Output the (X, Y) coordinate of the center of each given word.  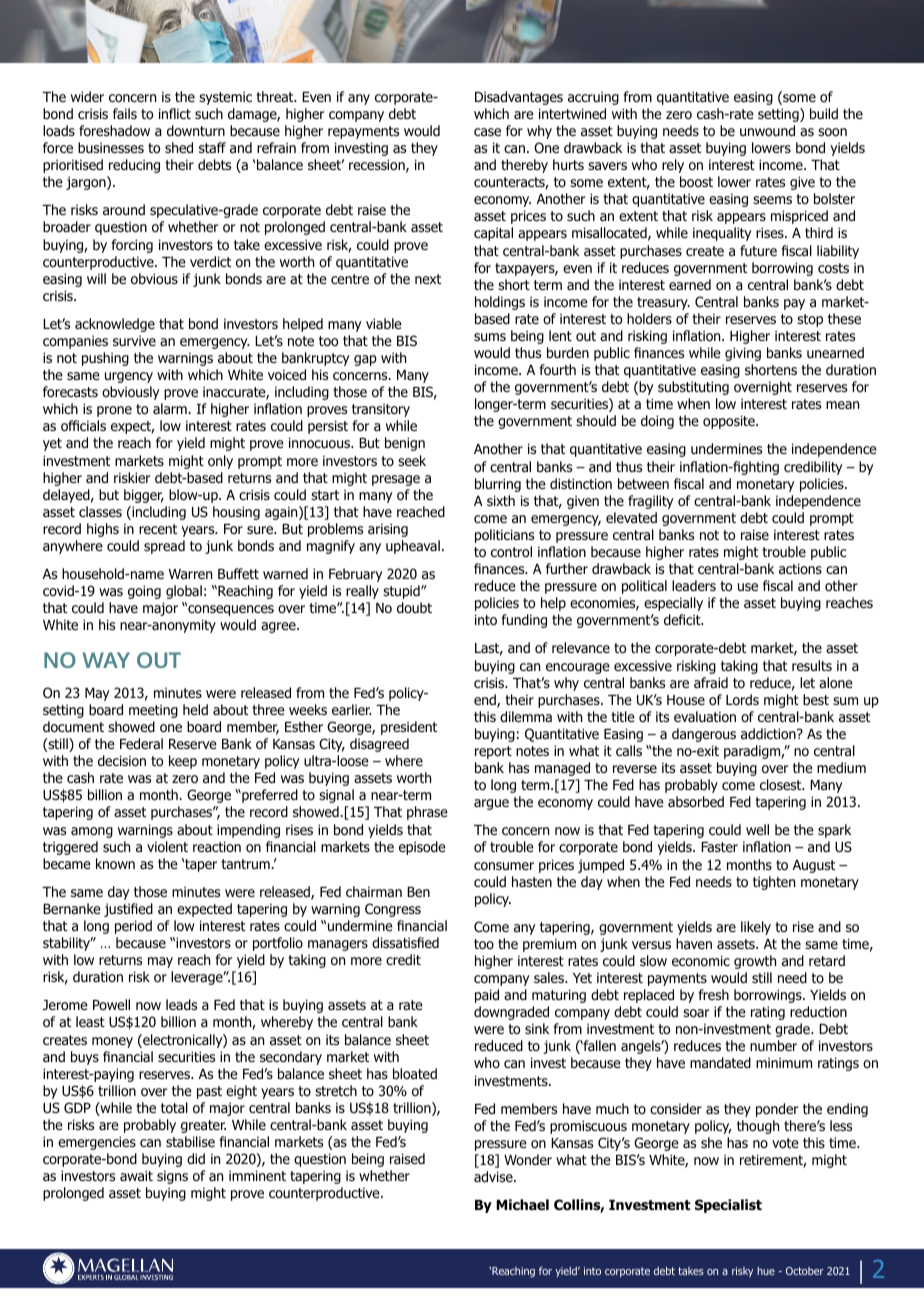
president (409, 728)
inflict (175, 113)
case (487, 132)
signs (172, 1177)
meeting (153, 711)
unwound (767, 130)
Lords (742, 700)
